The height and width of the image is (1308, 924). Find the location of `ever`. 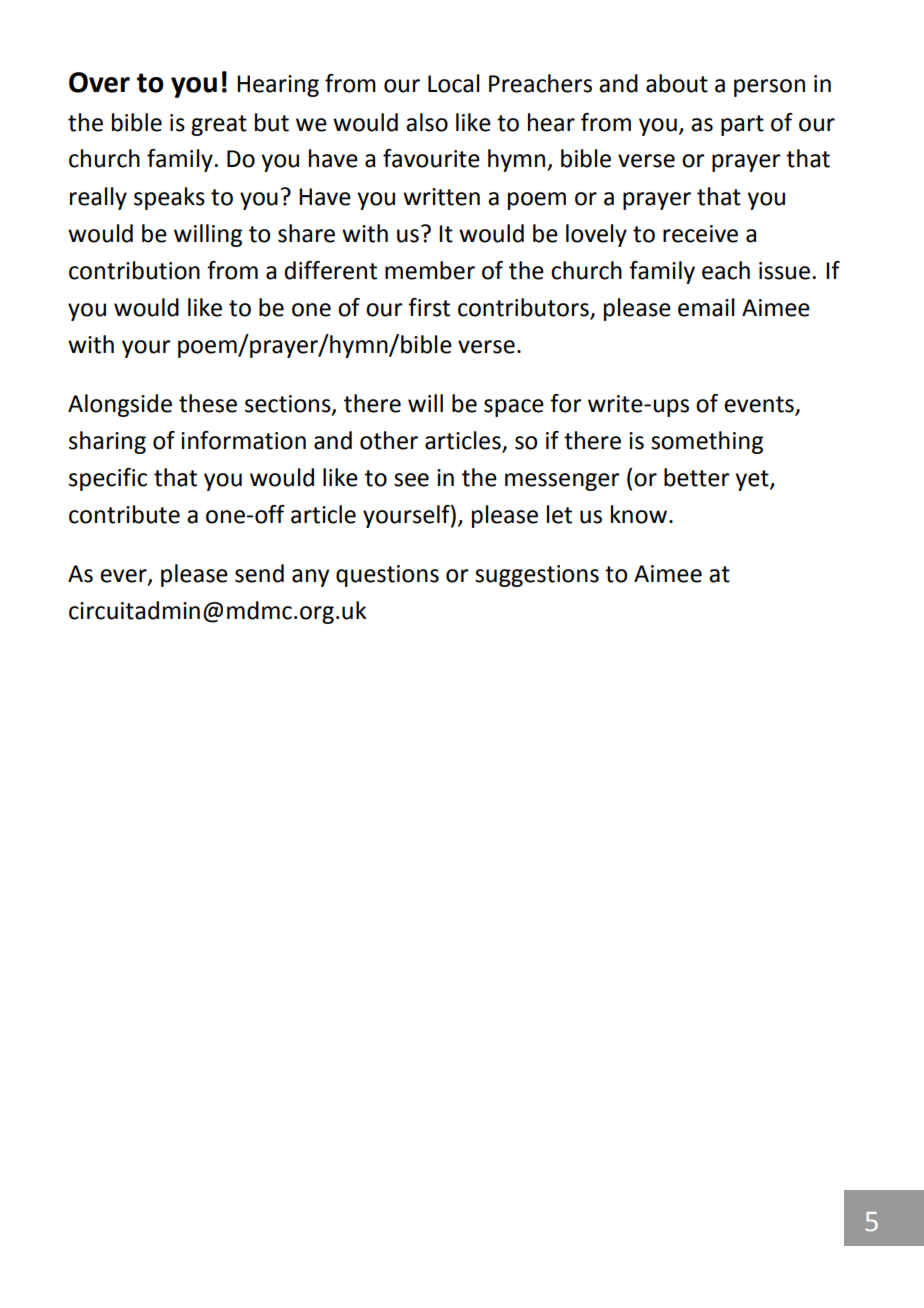

ever is located at coordinates (124, 576).
